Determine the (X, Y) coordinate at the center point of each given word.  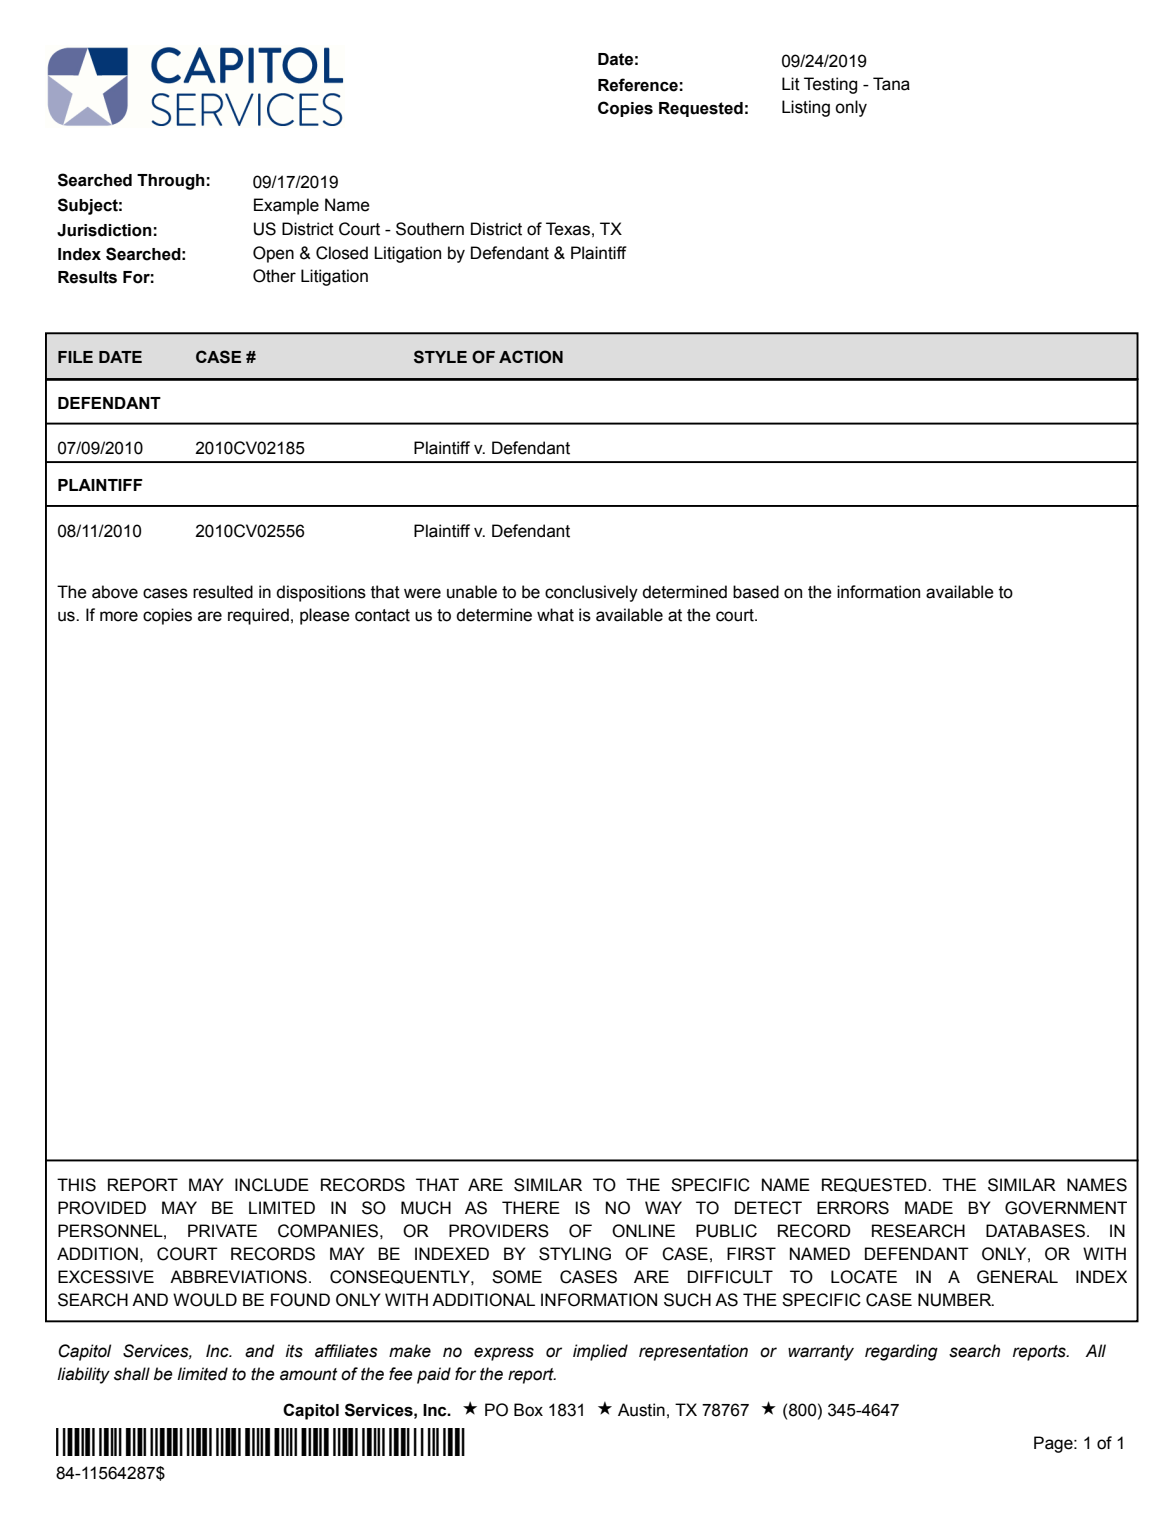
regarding (901, 1352)
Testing (830, 85)
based (756, 592)
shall (132, 1374)
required (258, 616)
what (555, 615)
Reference (638, 85)
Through (171, 182)
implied (600, 1352)
